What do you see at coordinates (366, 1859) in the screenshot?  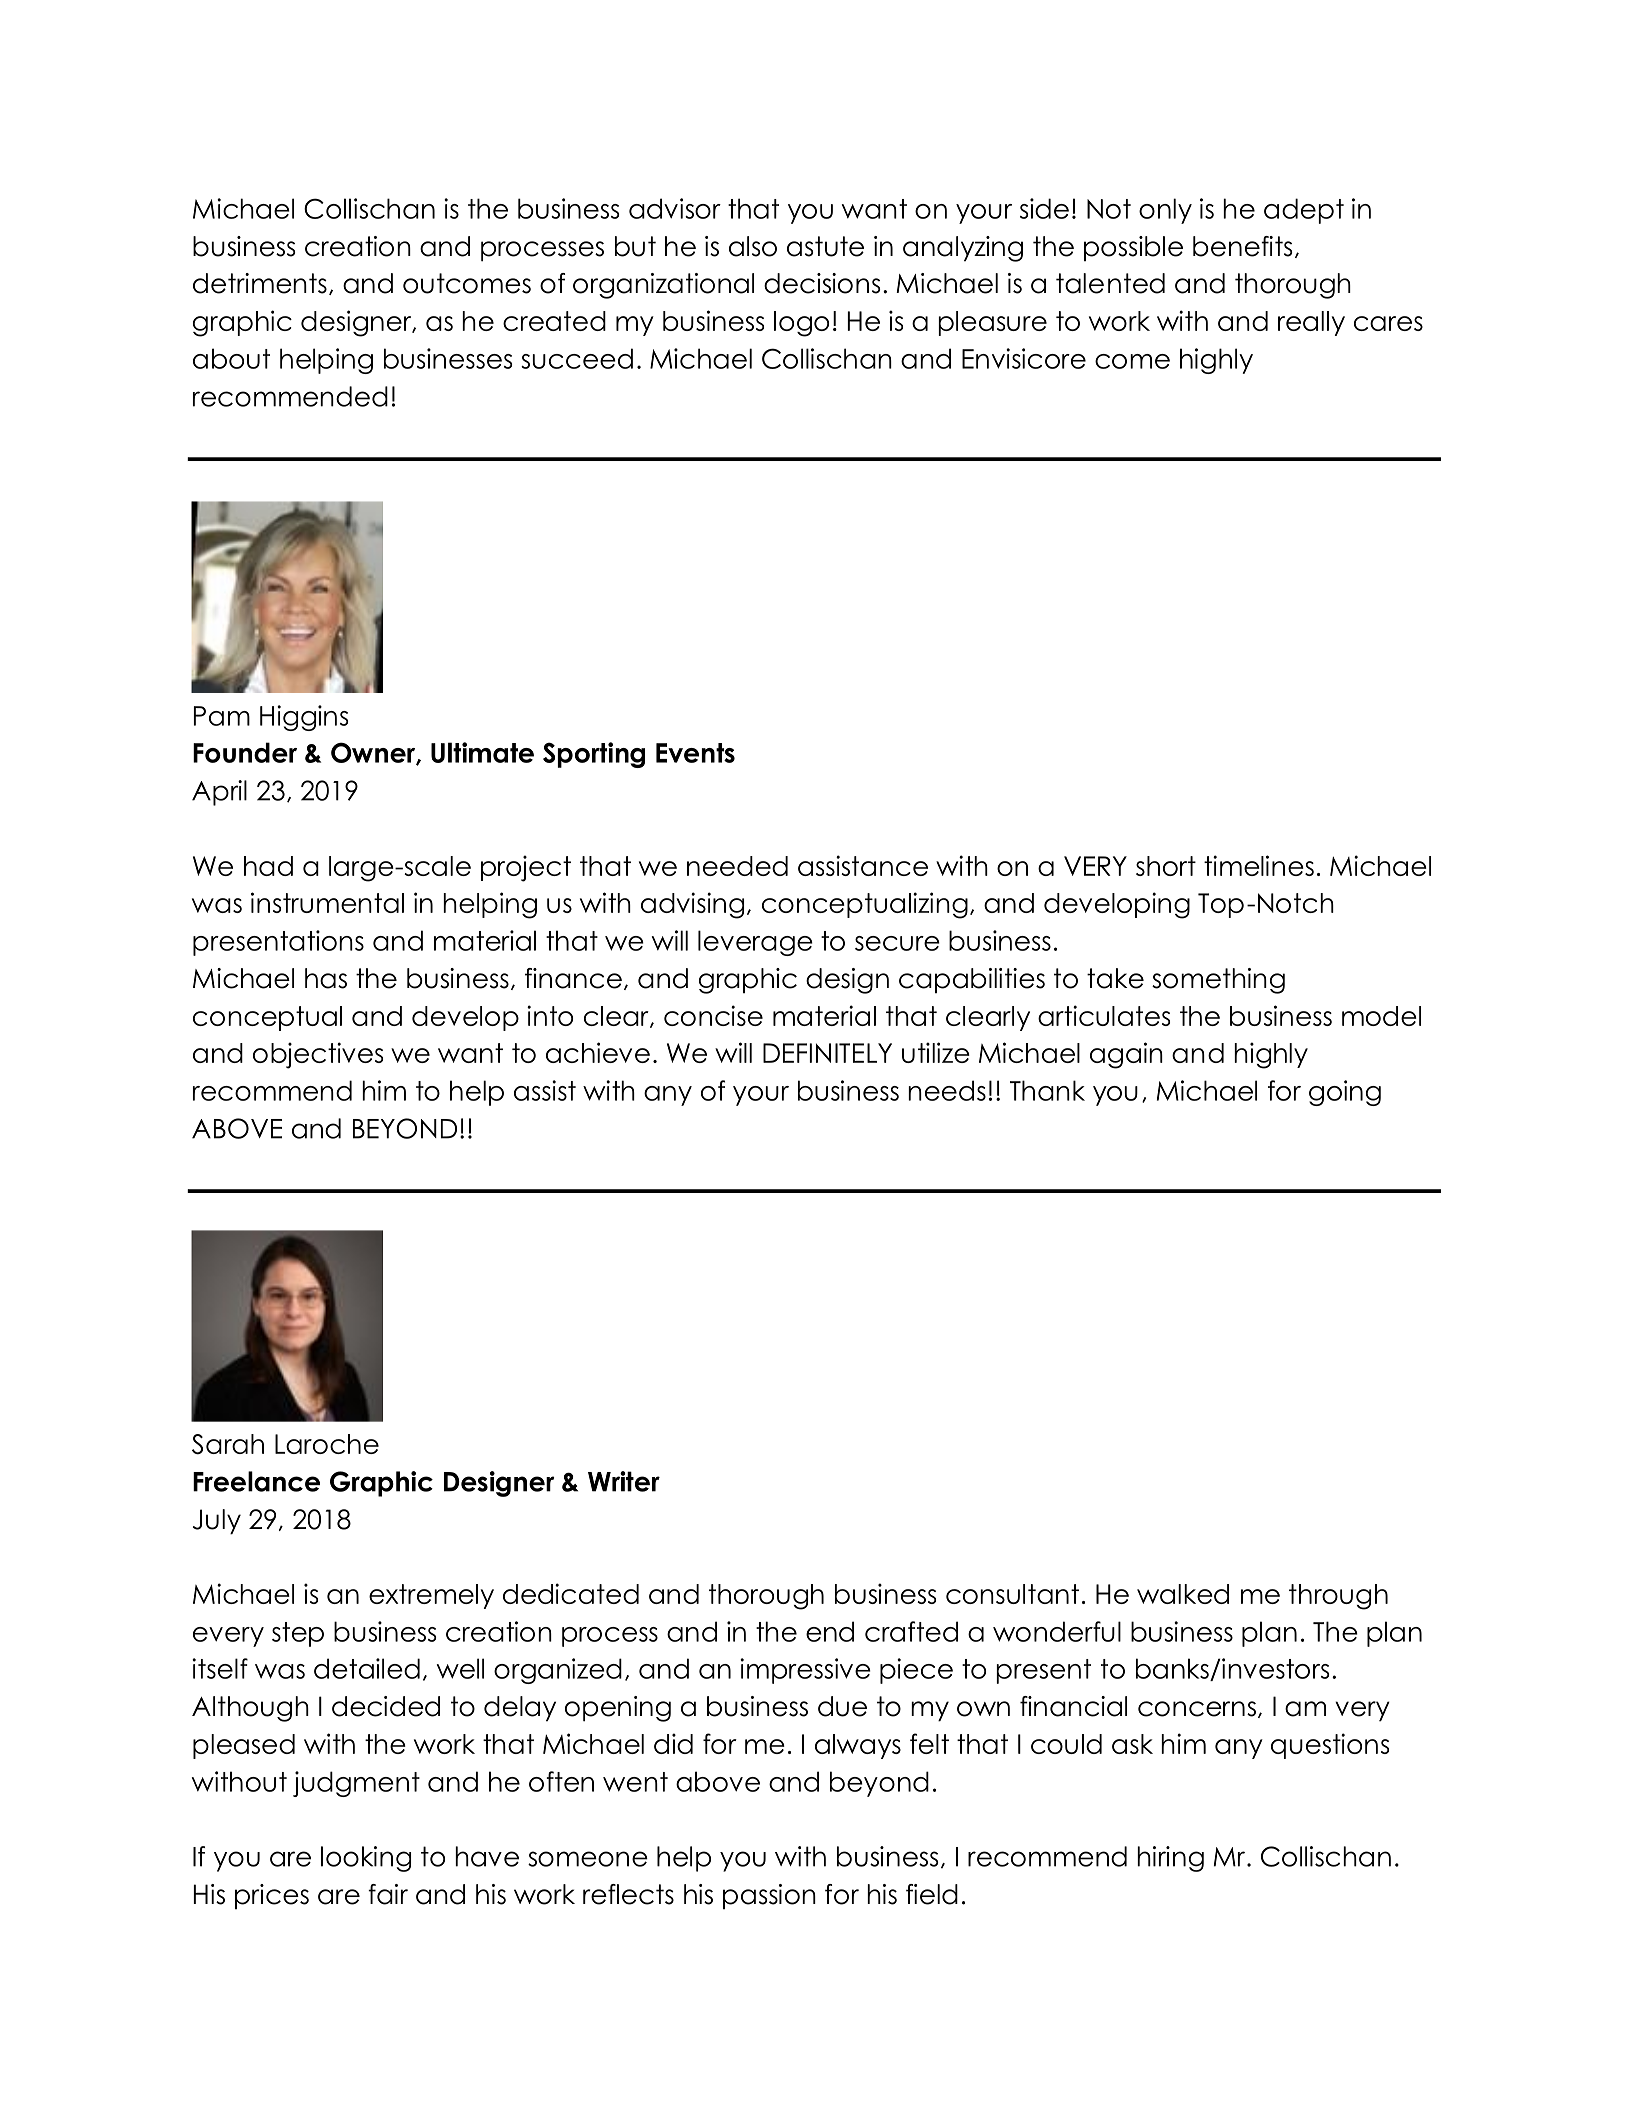 I see `looking` at bounding box center [366, 1859].
